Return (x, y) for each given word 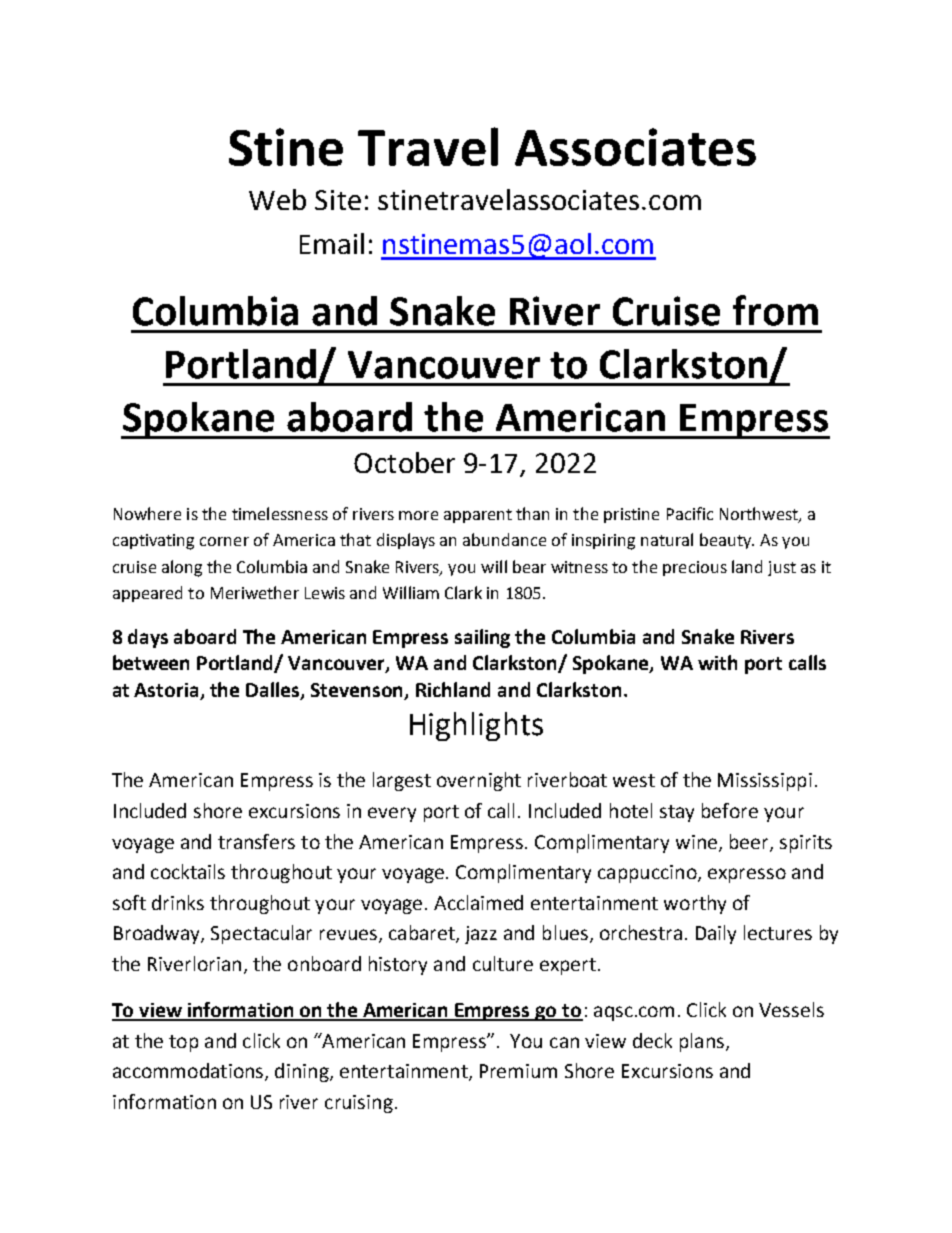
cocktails (188, 871)
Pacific (690, 513)
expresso (747, 875)
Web (277, 199)
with (717, 662)
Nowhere (147, 513)
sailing (482, 638)
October (404, 462)
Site (338, 200)
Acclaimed (478, 902)
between (151, 662)
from (775, 310)
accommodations (189, 1072)
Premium (518, 1071)
